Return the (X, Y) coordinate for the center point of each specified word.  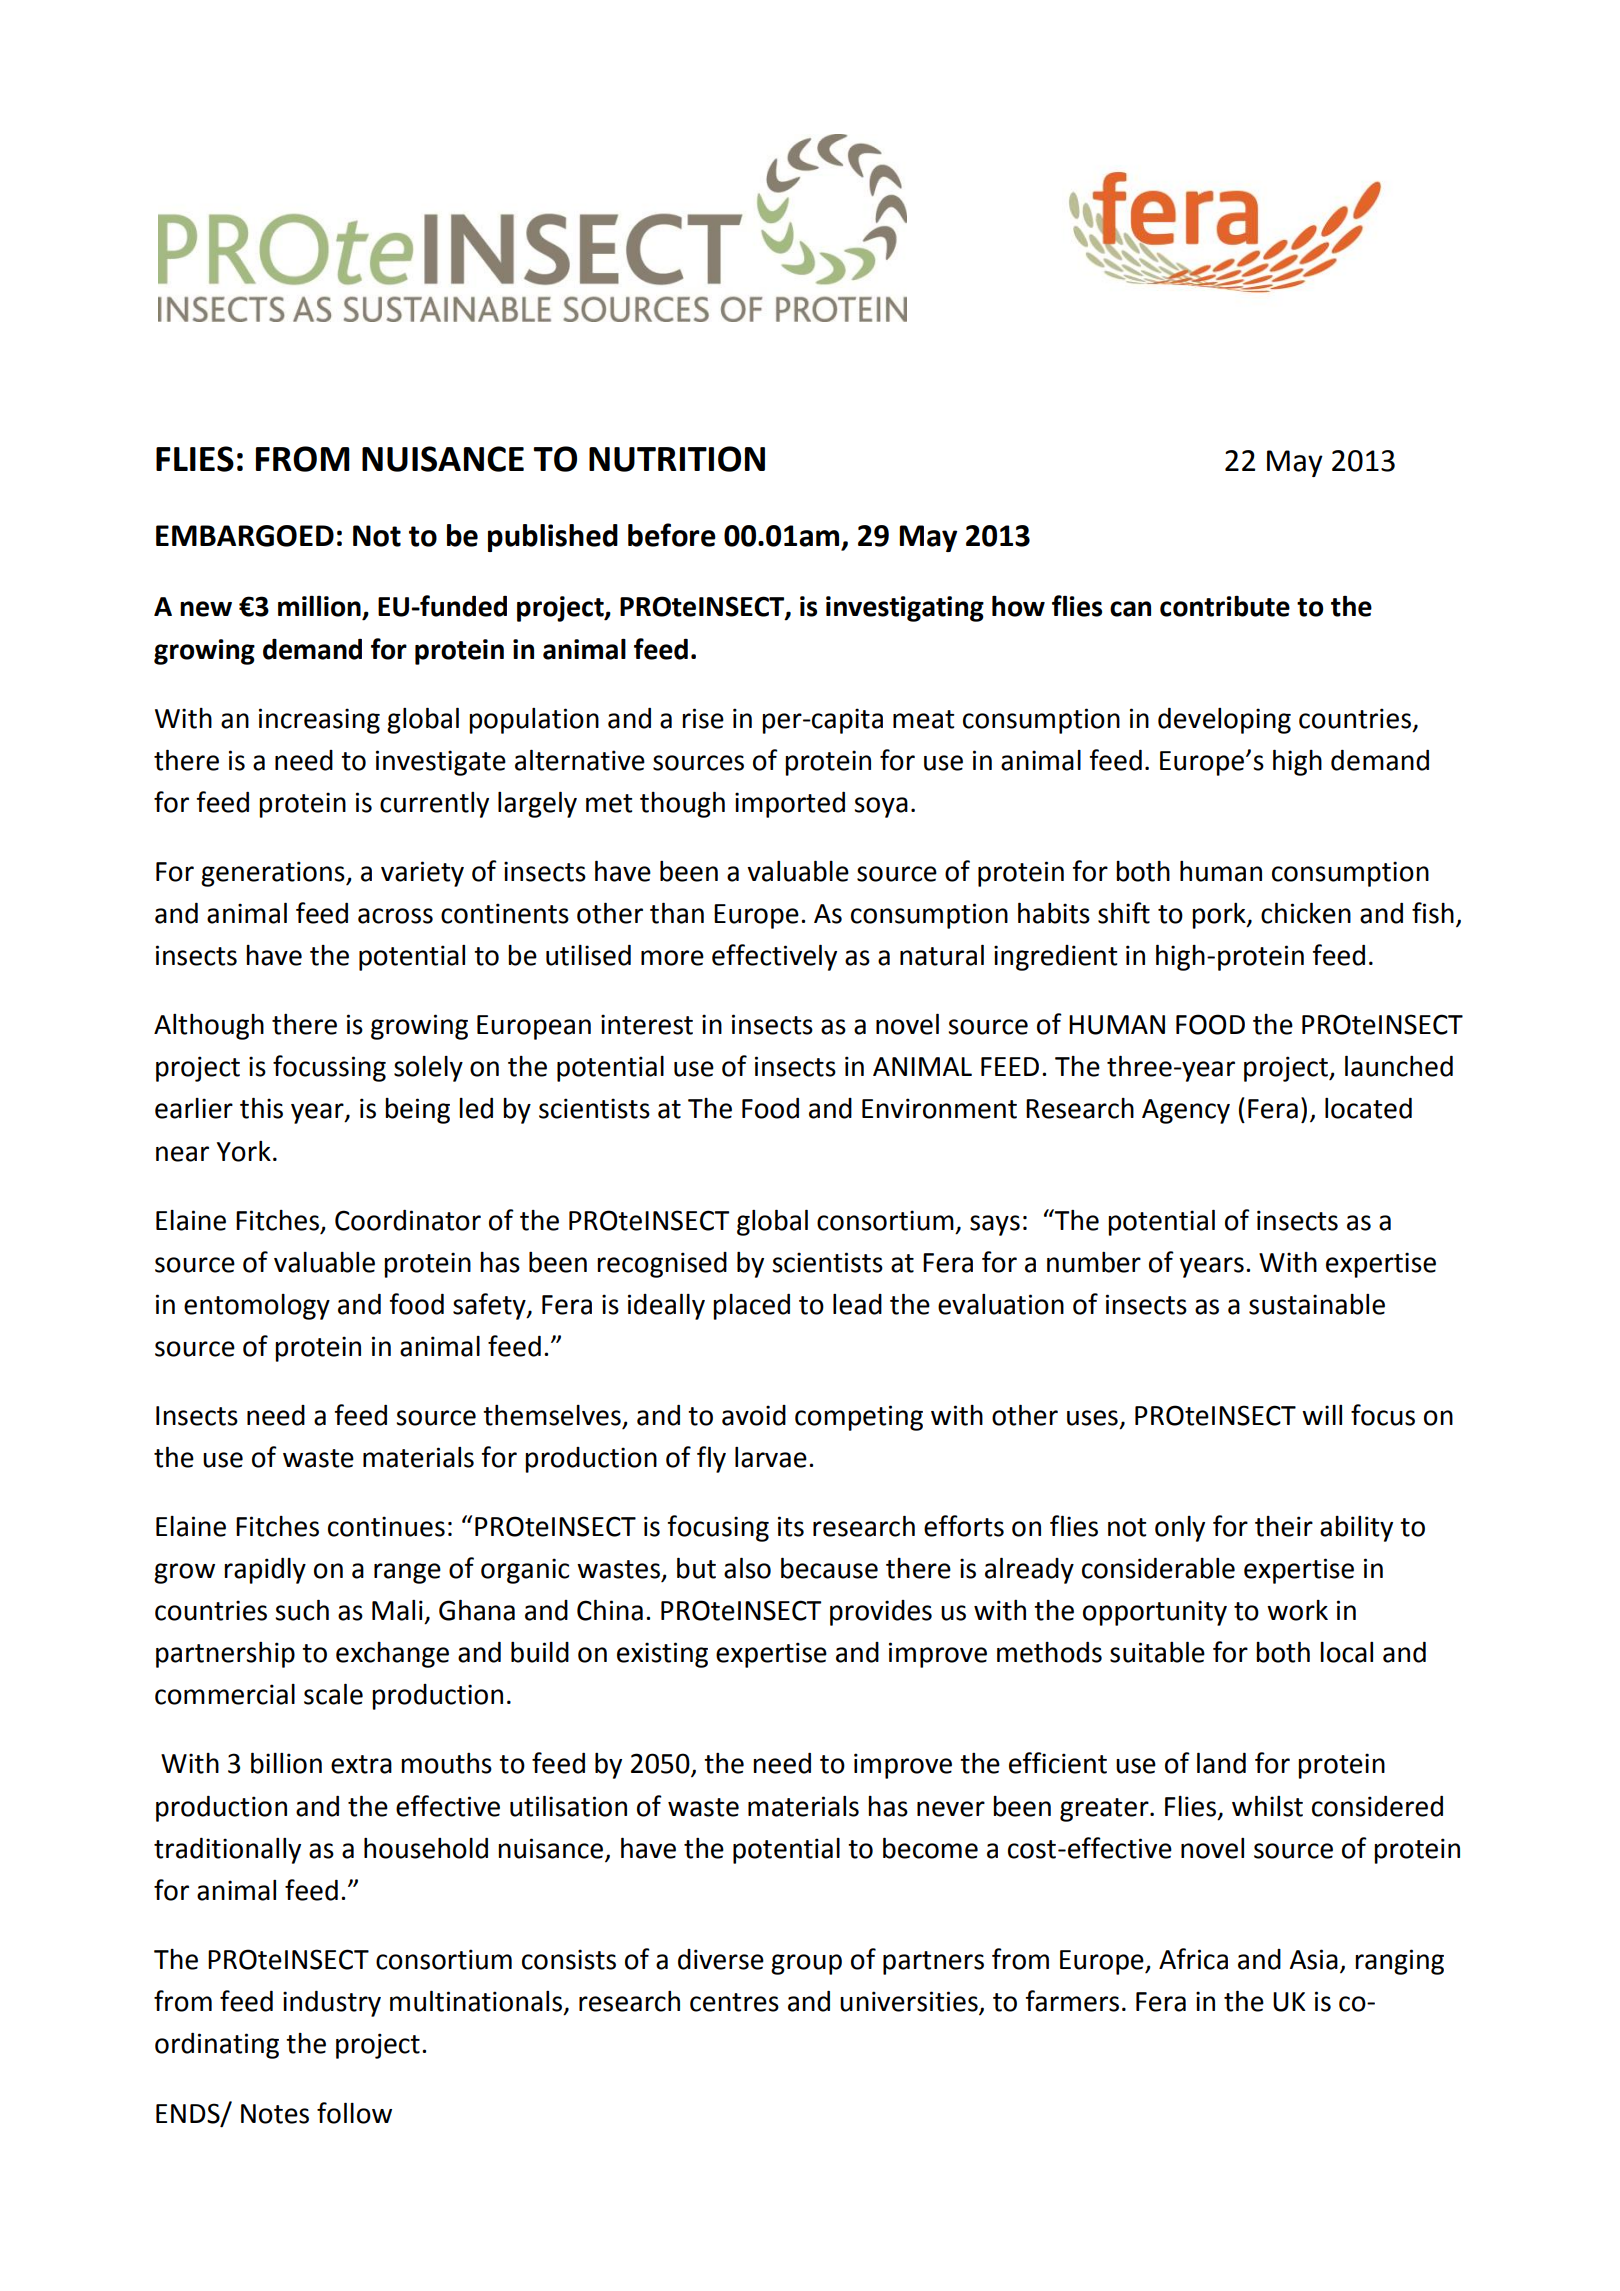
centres (734, 2002)
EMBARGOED (245, 536)
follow (354, 2113)
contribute (1225, 606)
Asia (1314, 1959)
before (672, 535)
